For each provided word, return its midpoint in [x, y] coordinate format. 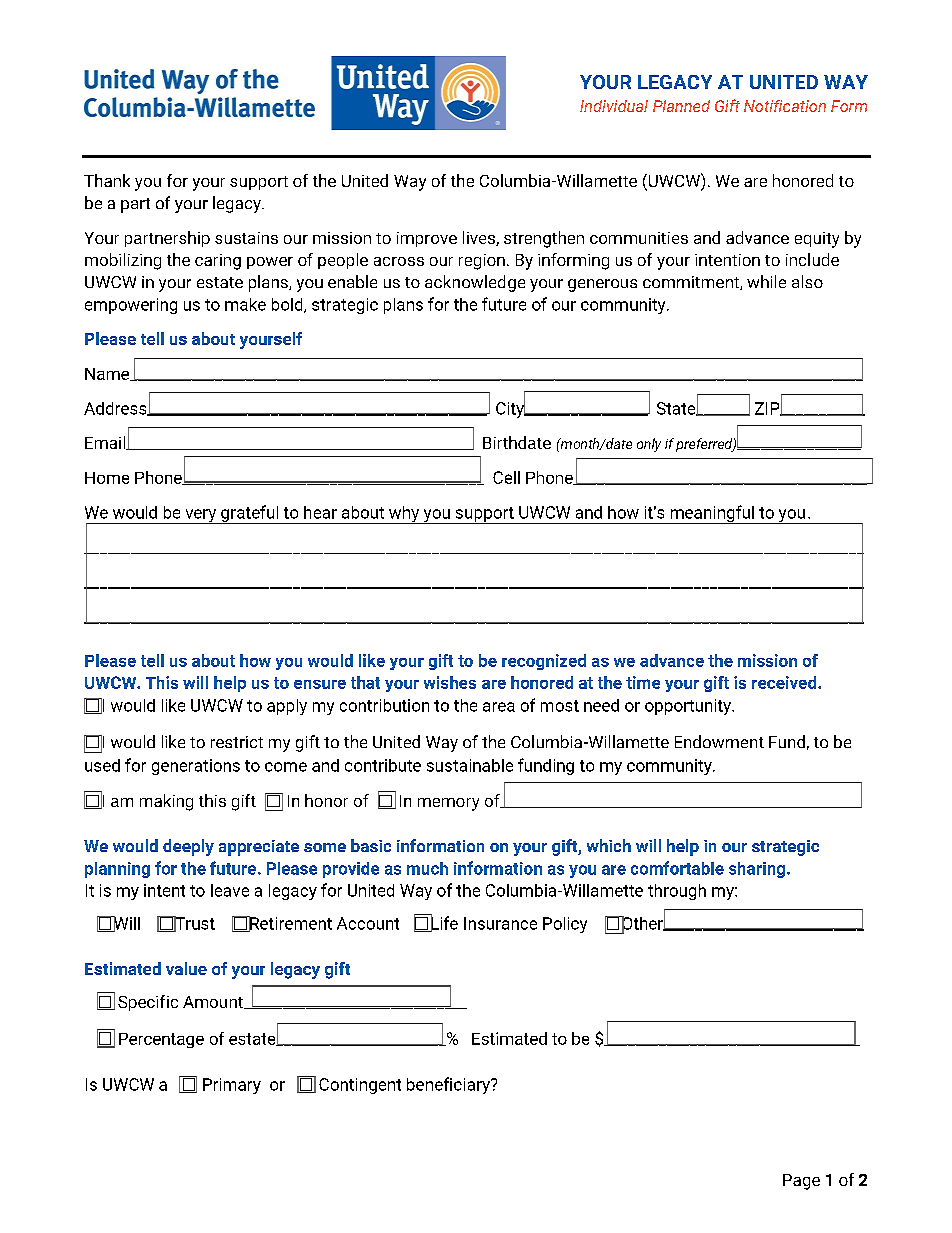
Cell [506, 477]
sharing [758, 870]
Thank [107, 180]
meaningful [712, 514]
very [201, 516]
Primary [232, 1086]
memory [448, 804]
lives [480, 238]
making [166, 802]
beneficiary [449, 1085]
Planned [681, 106]
